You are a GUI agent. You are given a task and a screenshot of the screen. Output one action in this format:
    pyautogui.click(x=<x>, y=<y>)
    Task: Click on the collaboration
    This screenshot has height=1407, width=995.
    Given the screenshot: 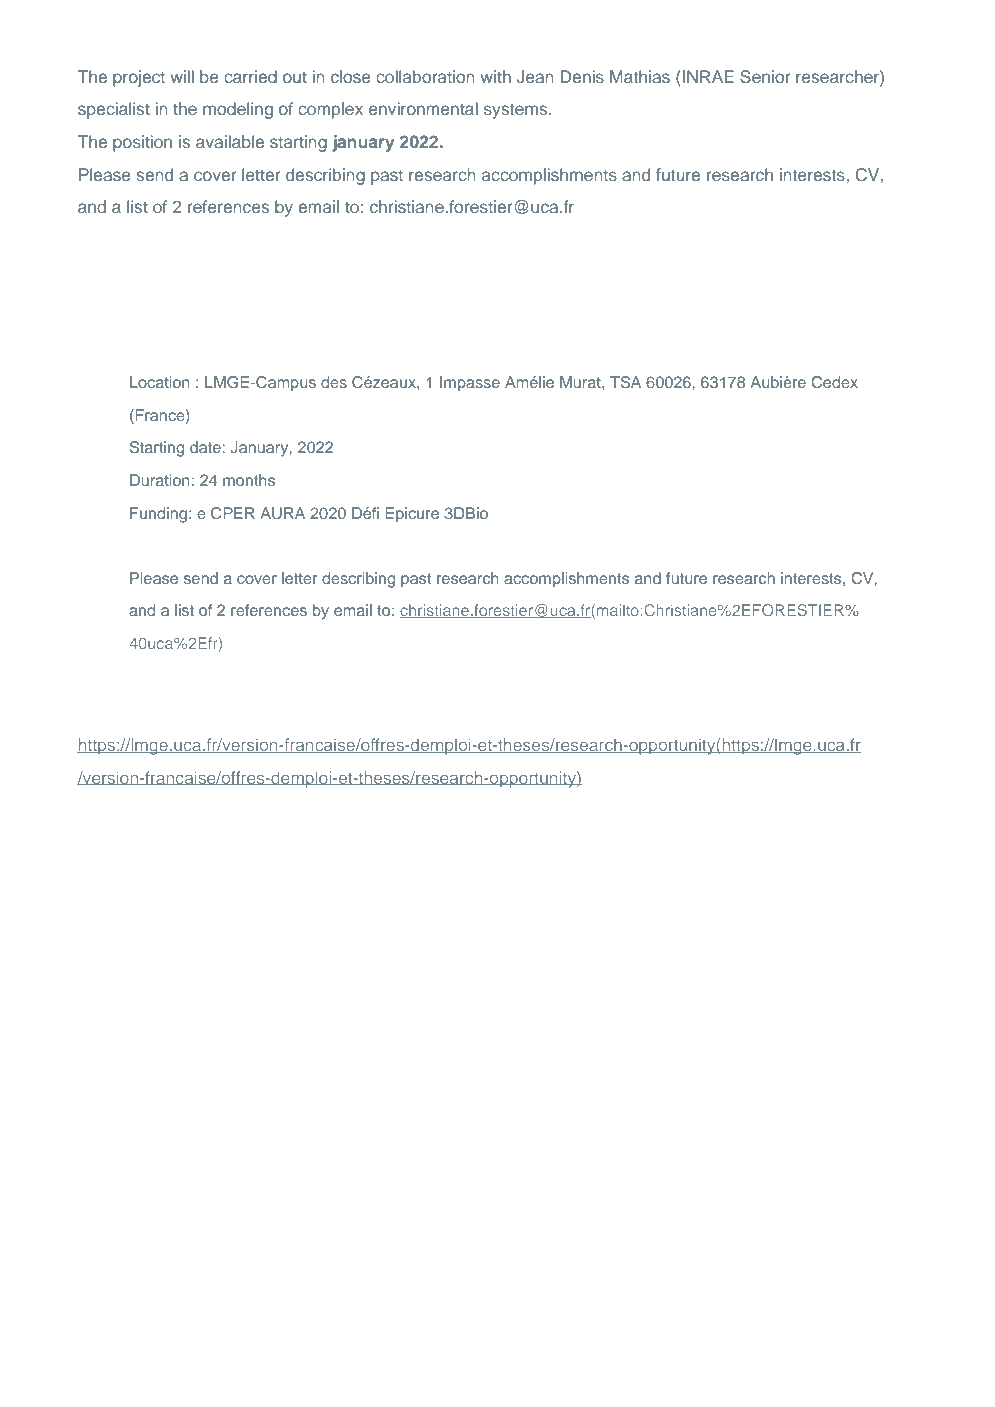 What is the action you would take?
    pyautogui.click(x=425, y=76)
